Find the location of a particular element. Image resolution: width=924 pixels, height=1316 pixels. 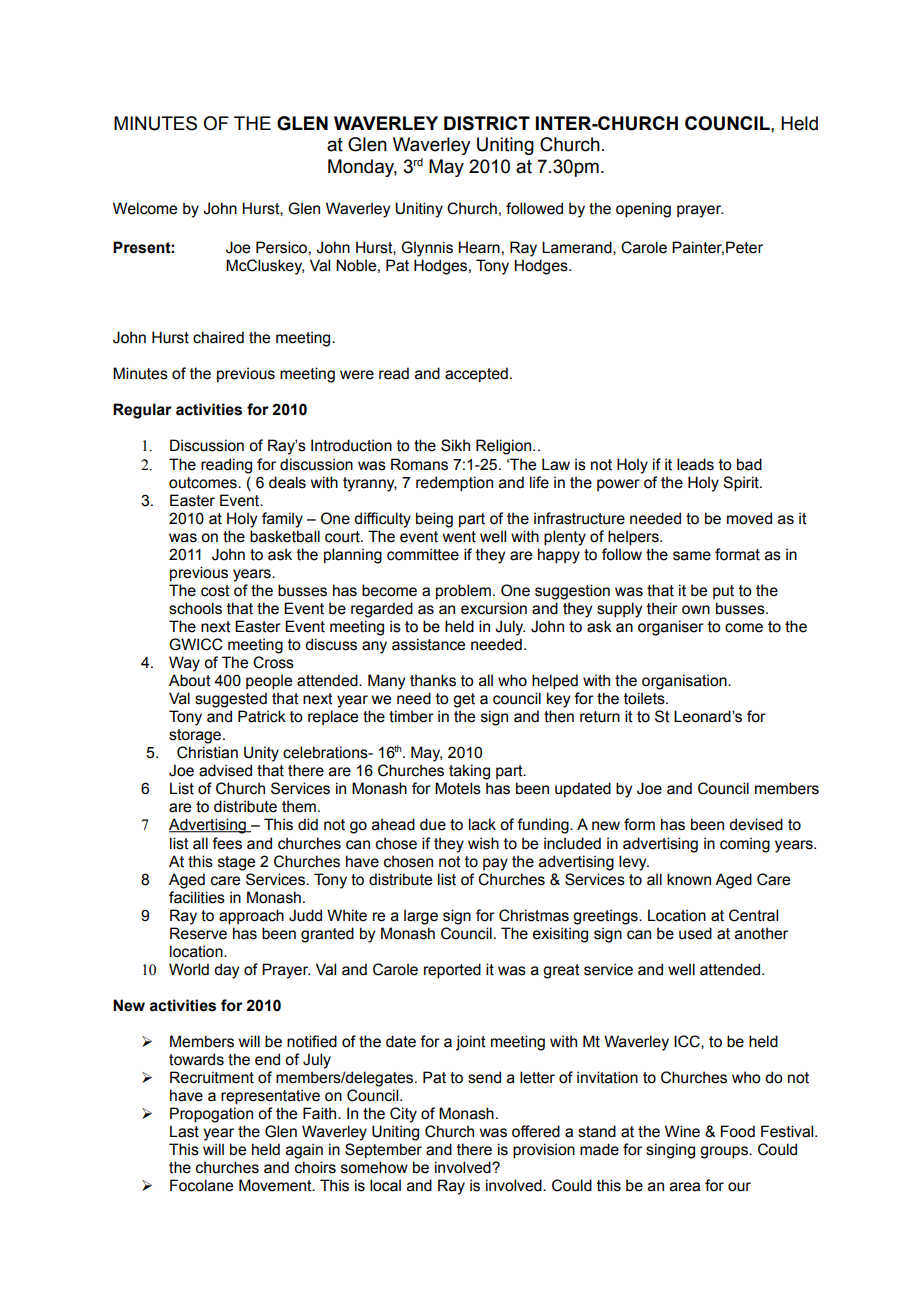

Regular is located at coordinates (142, 411).
